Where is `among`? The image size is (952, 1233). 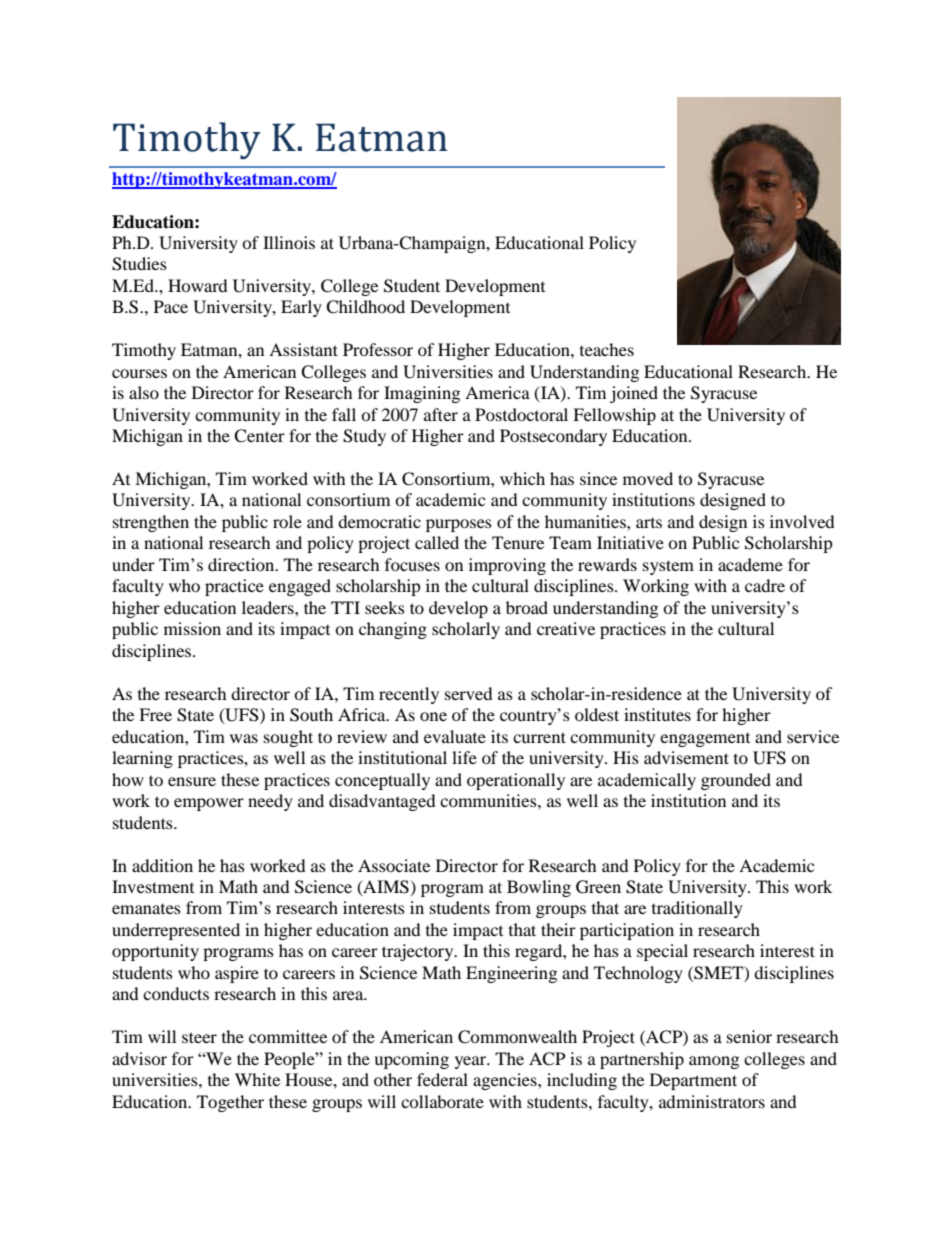 among is located at coordinates (714, 1062).
